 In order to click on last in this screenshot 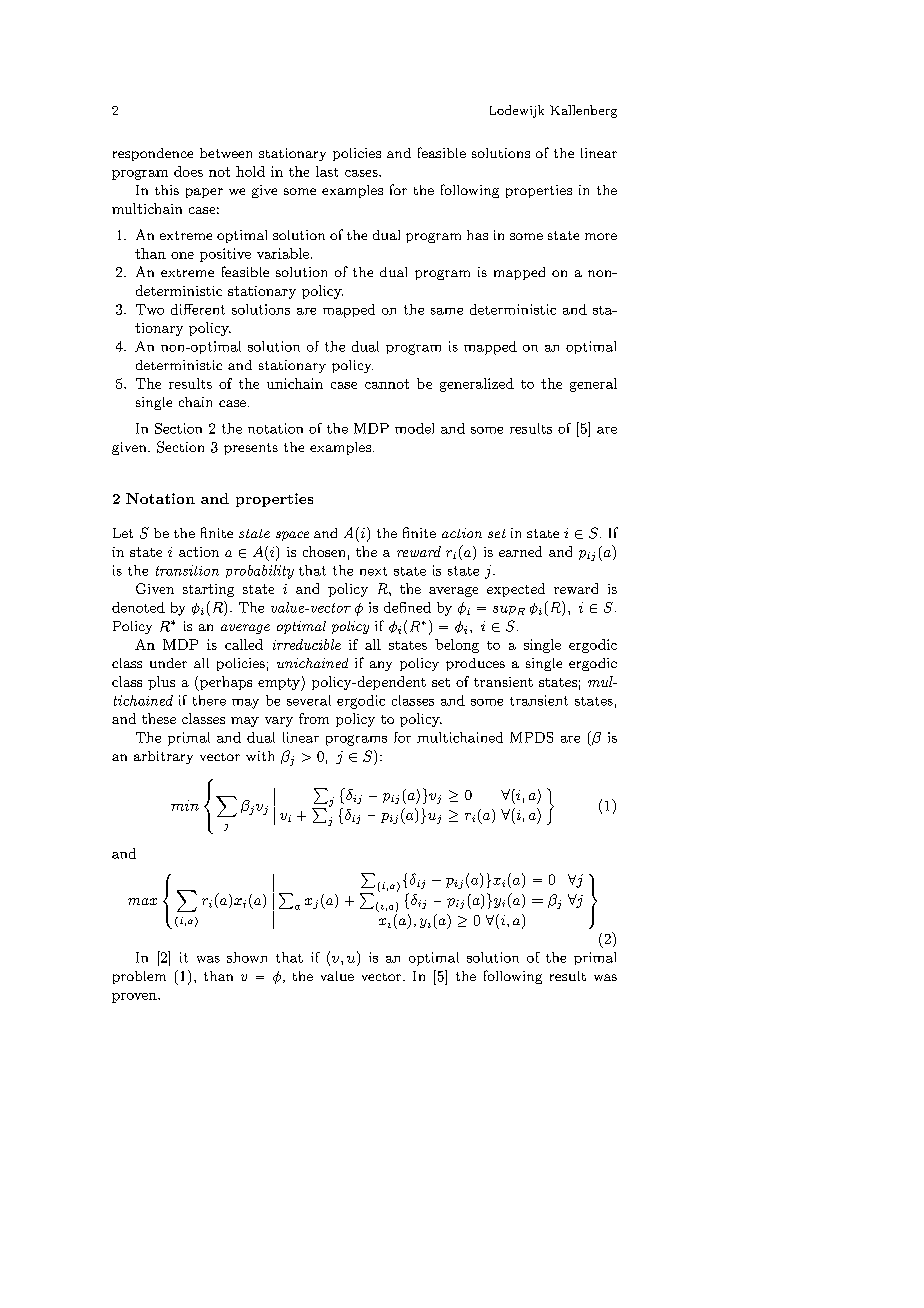, I will do `click(327, 171)`.
